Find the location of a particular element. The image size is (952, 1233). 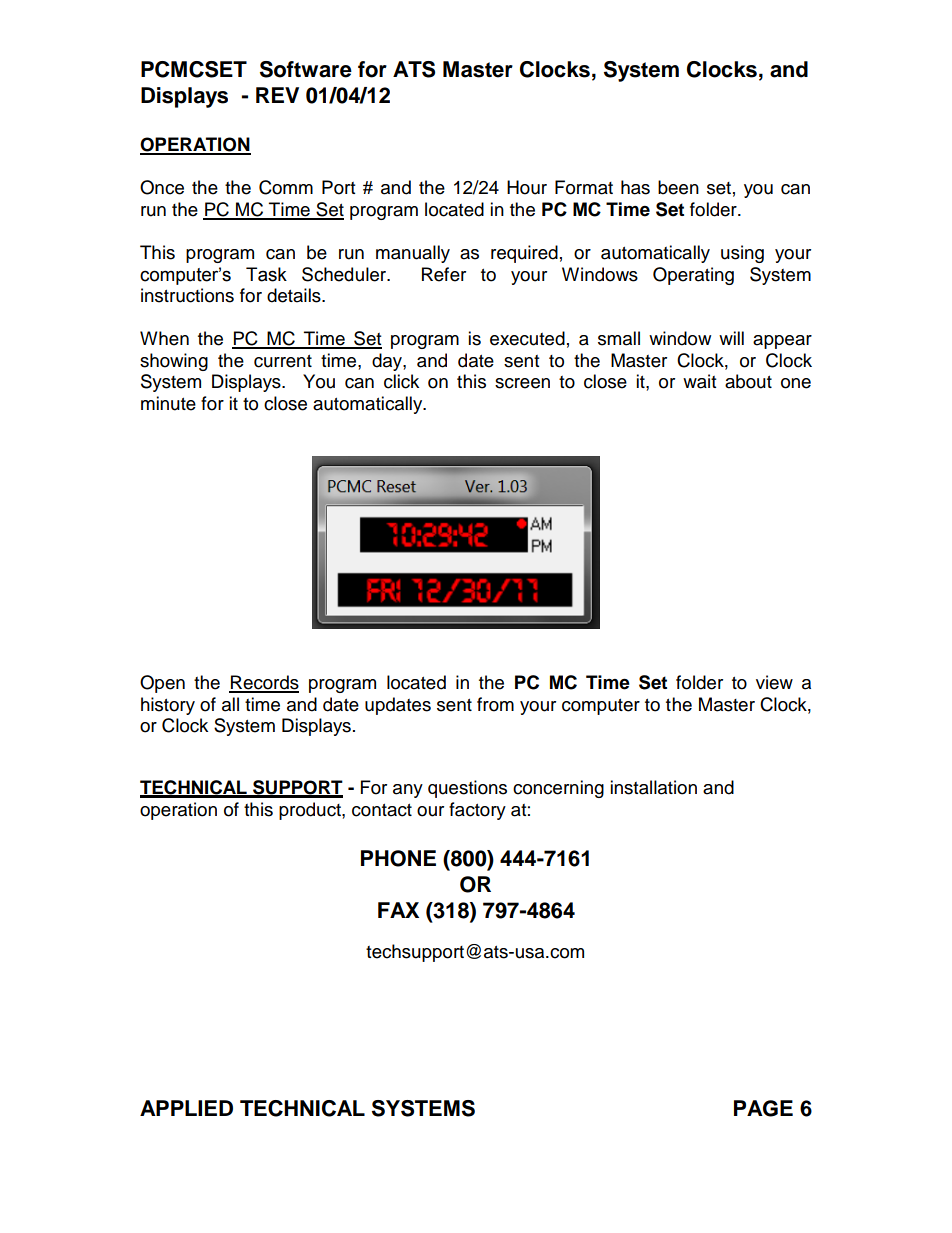

product is located at coordinates (311, 811).
